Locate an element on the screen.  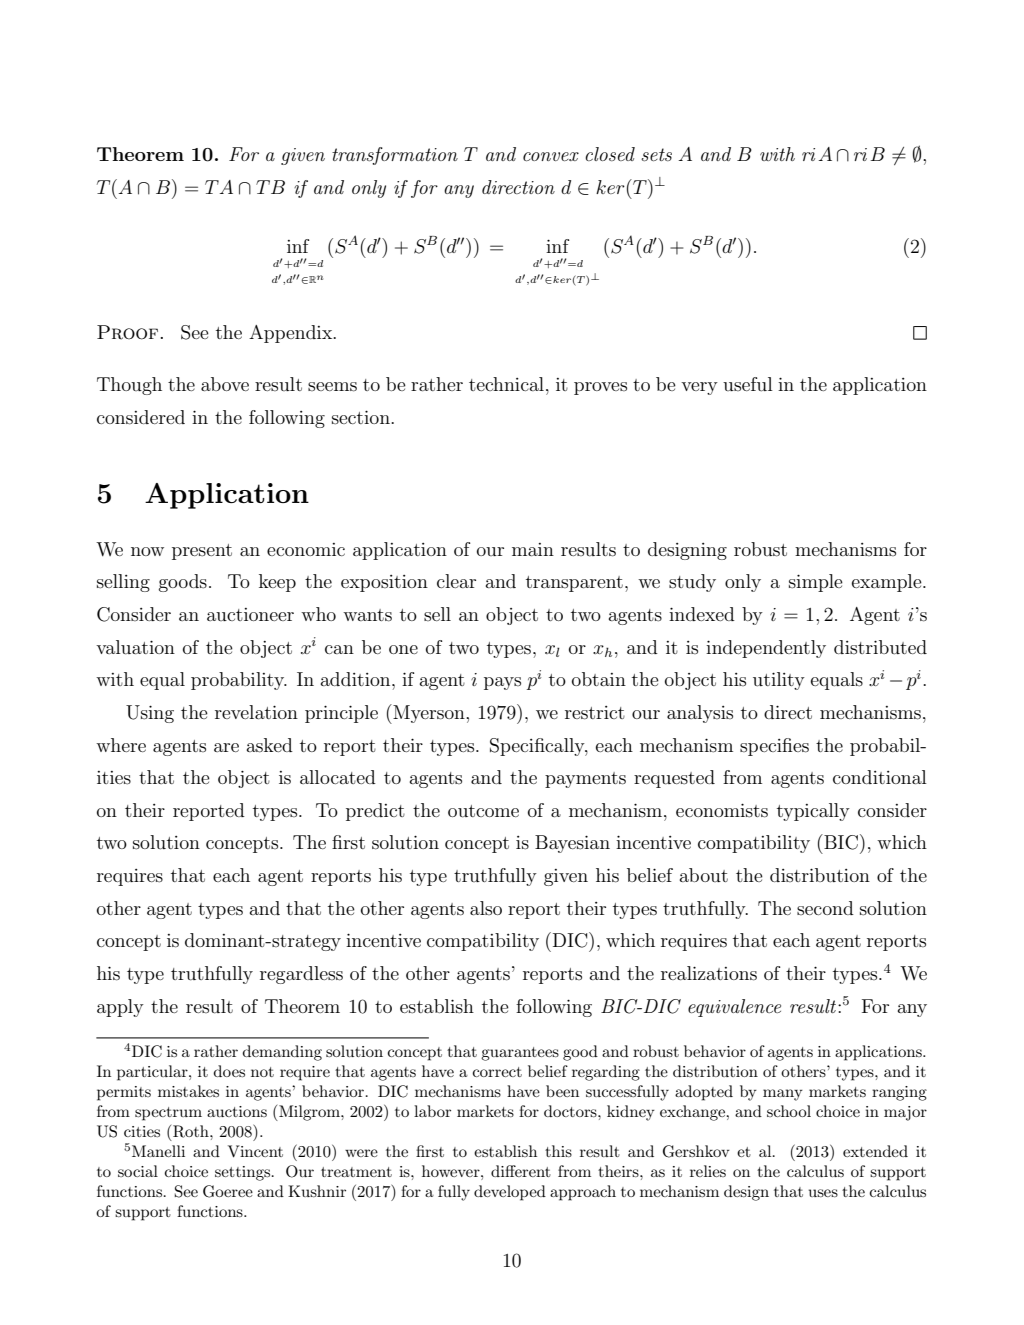
simple is located at coordinates (816, 583).
